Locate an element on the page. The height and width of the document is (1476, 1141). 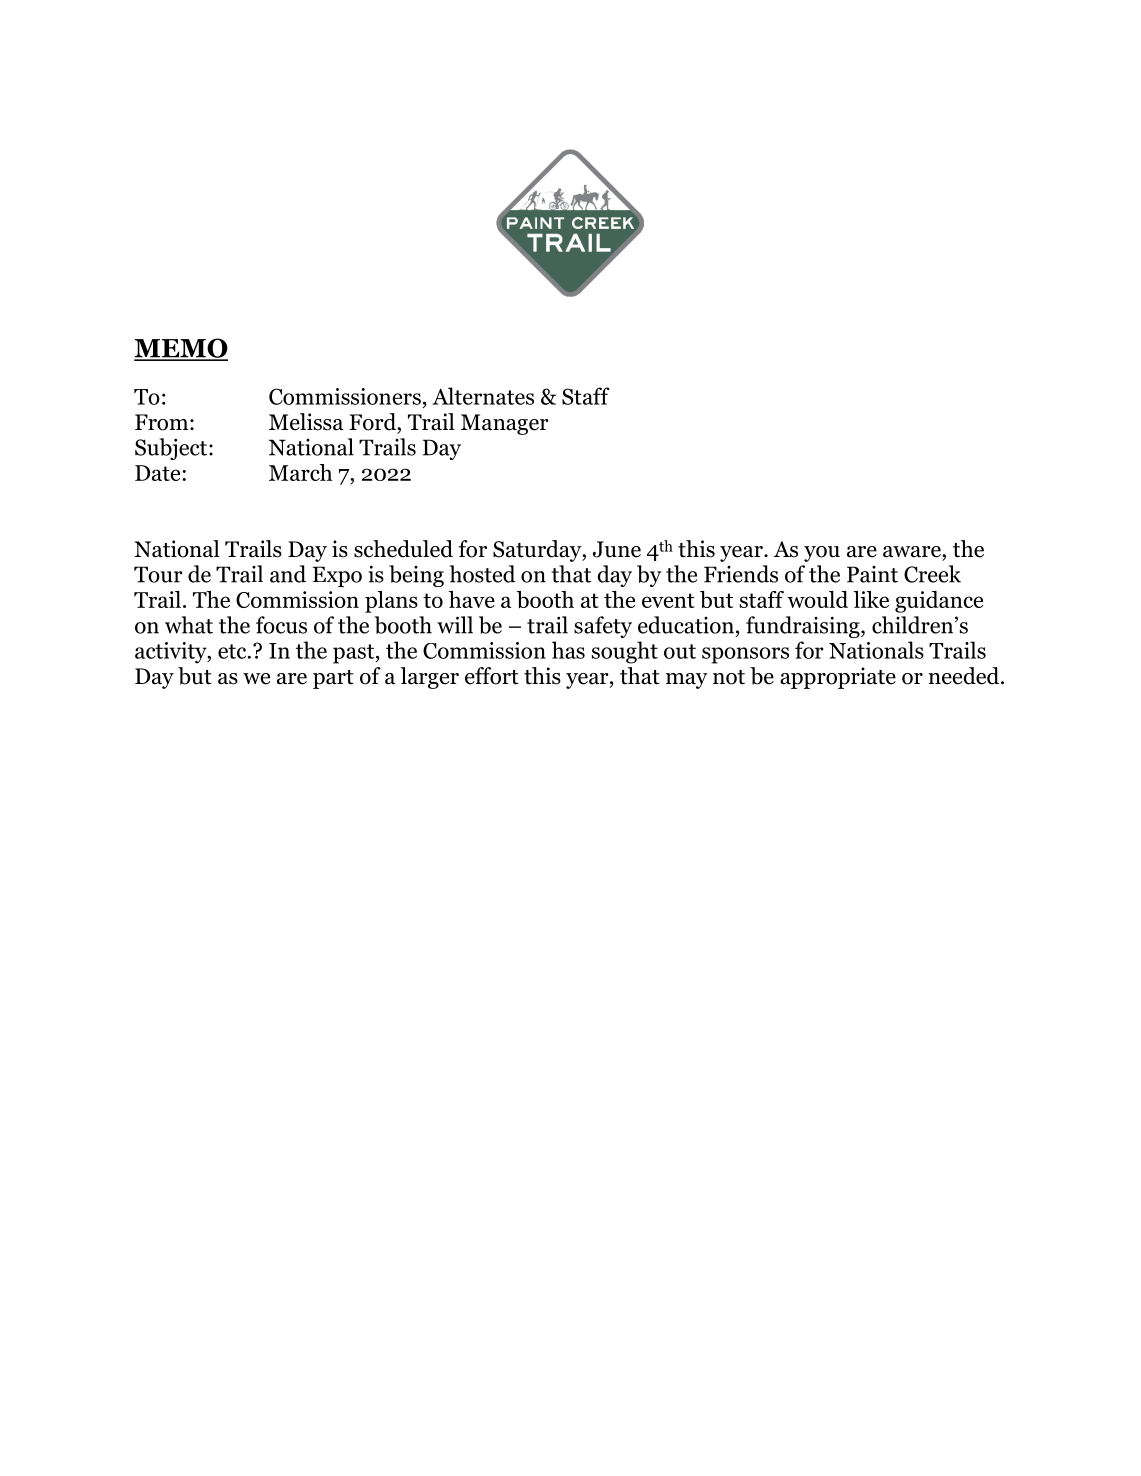
and is located at coordinates (288, 574).
